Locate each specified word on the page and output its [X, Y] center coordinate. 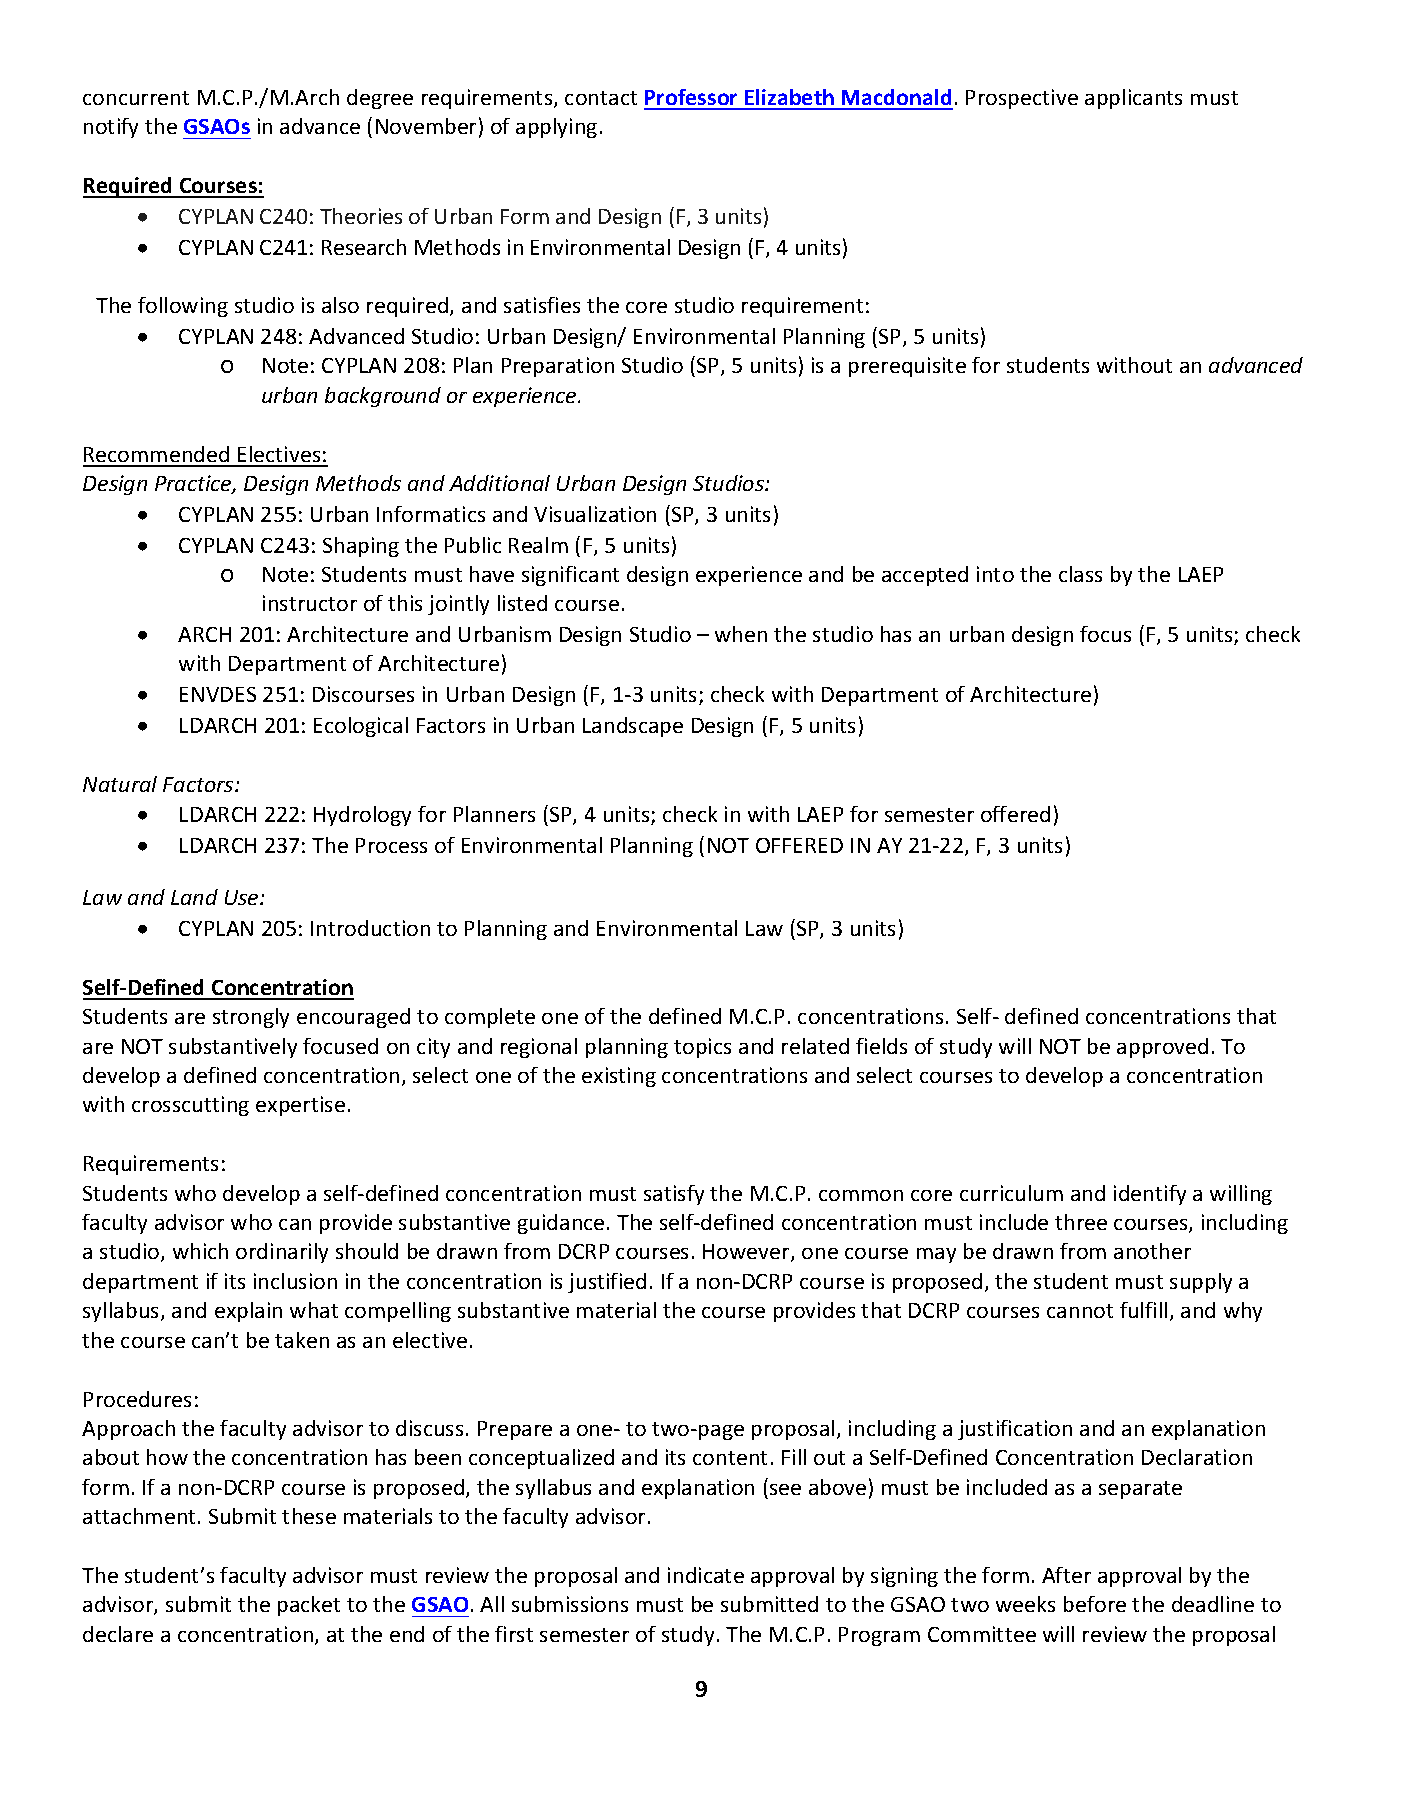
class [1080, 574]
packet [309, 1606]
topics [702, 1048]
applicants [1133, 99]
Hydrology [362, 816]
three [1081, 1222]
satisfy [674, 1195]
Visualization [595, 514]
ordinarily [282, 1253]
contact [601, 98]
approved [1162, 1048]
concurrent [136, 98]
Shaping [361, 547]
